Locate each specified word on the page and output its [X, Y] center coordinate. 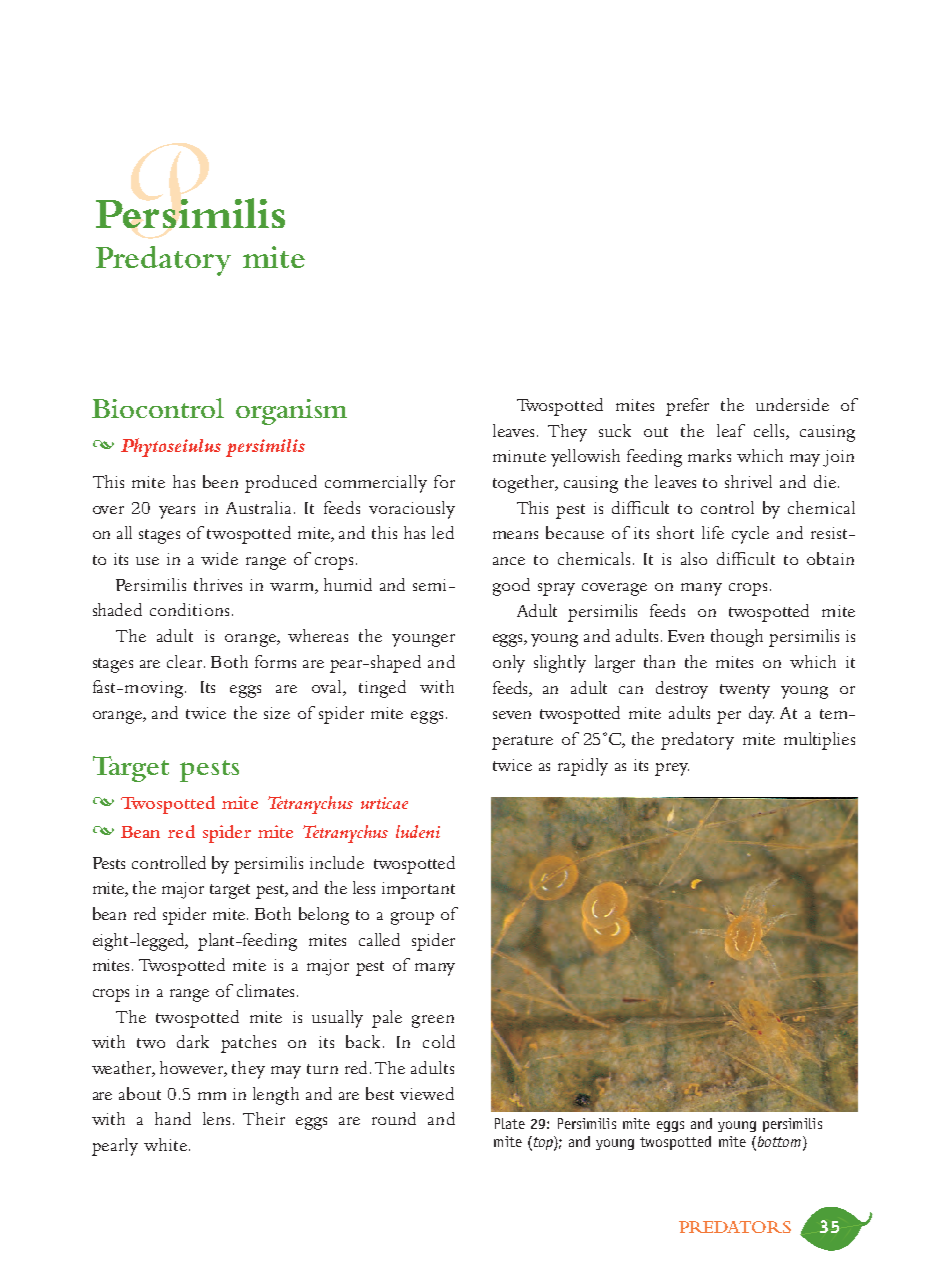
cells [770, 430]
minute [519, 456]
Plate [510, 1123]
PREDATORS [735, 1227]
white [167, 1144]
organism [291, 412]
